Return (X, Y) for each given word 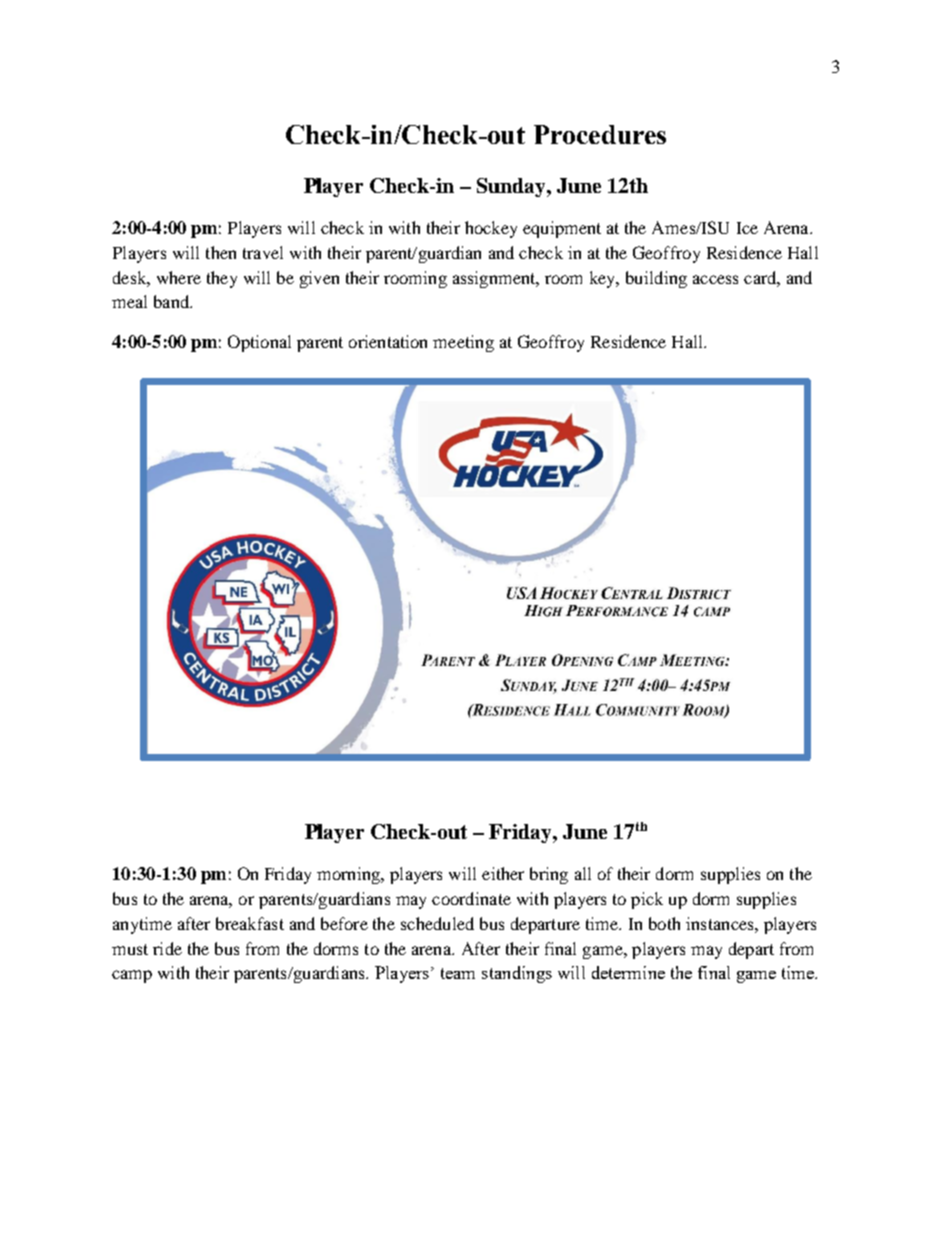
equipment (562, 229)
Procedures (600, 134)
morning (350, 875)
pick (647, 900)
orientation (388, 341)
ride (167, 948)
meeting (463, 343)
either (503, 873)
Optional (259, 343)
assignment (495, 279)
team (458, 973)
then (221, 252)
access (715, 279)
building (656, 279)
